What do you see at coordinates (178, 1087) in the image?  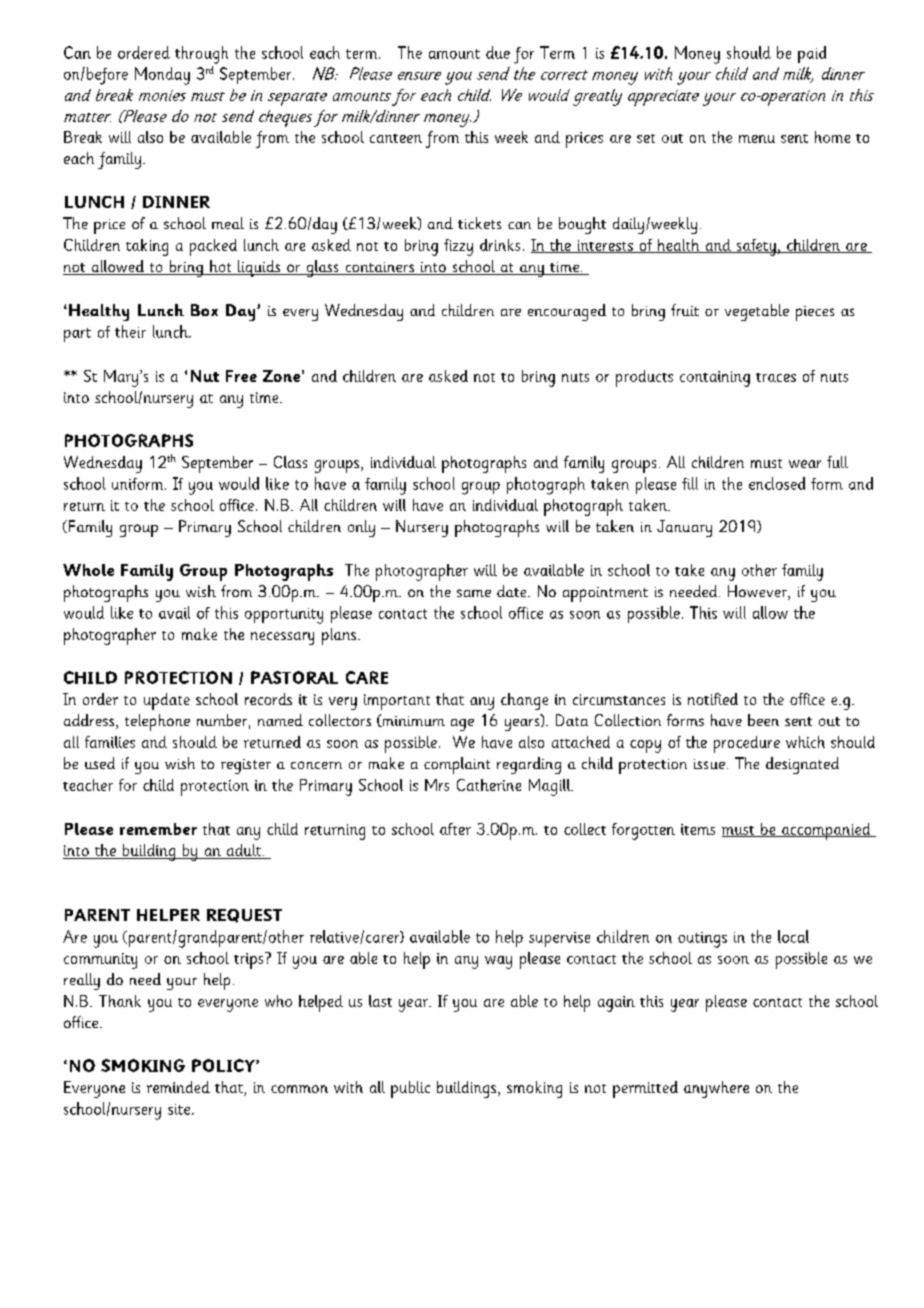 I see `reminded` at bounding box center [178, 1087].
